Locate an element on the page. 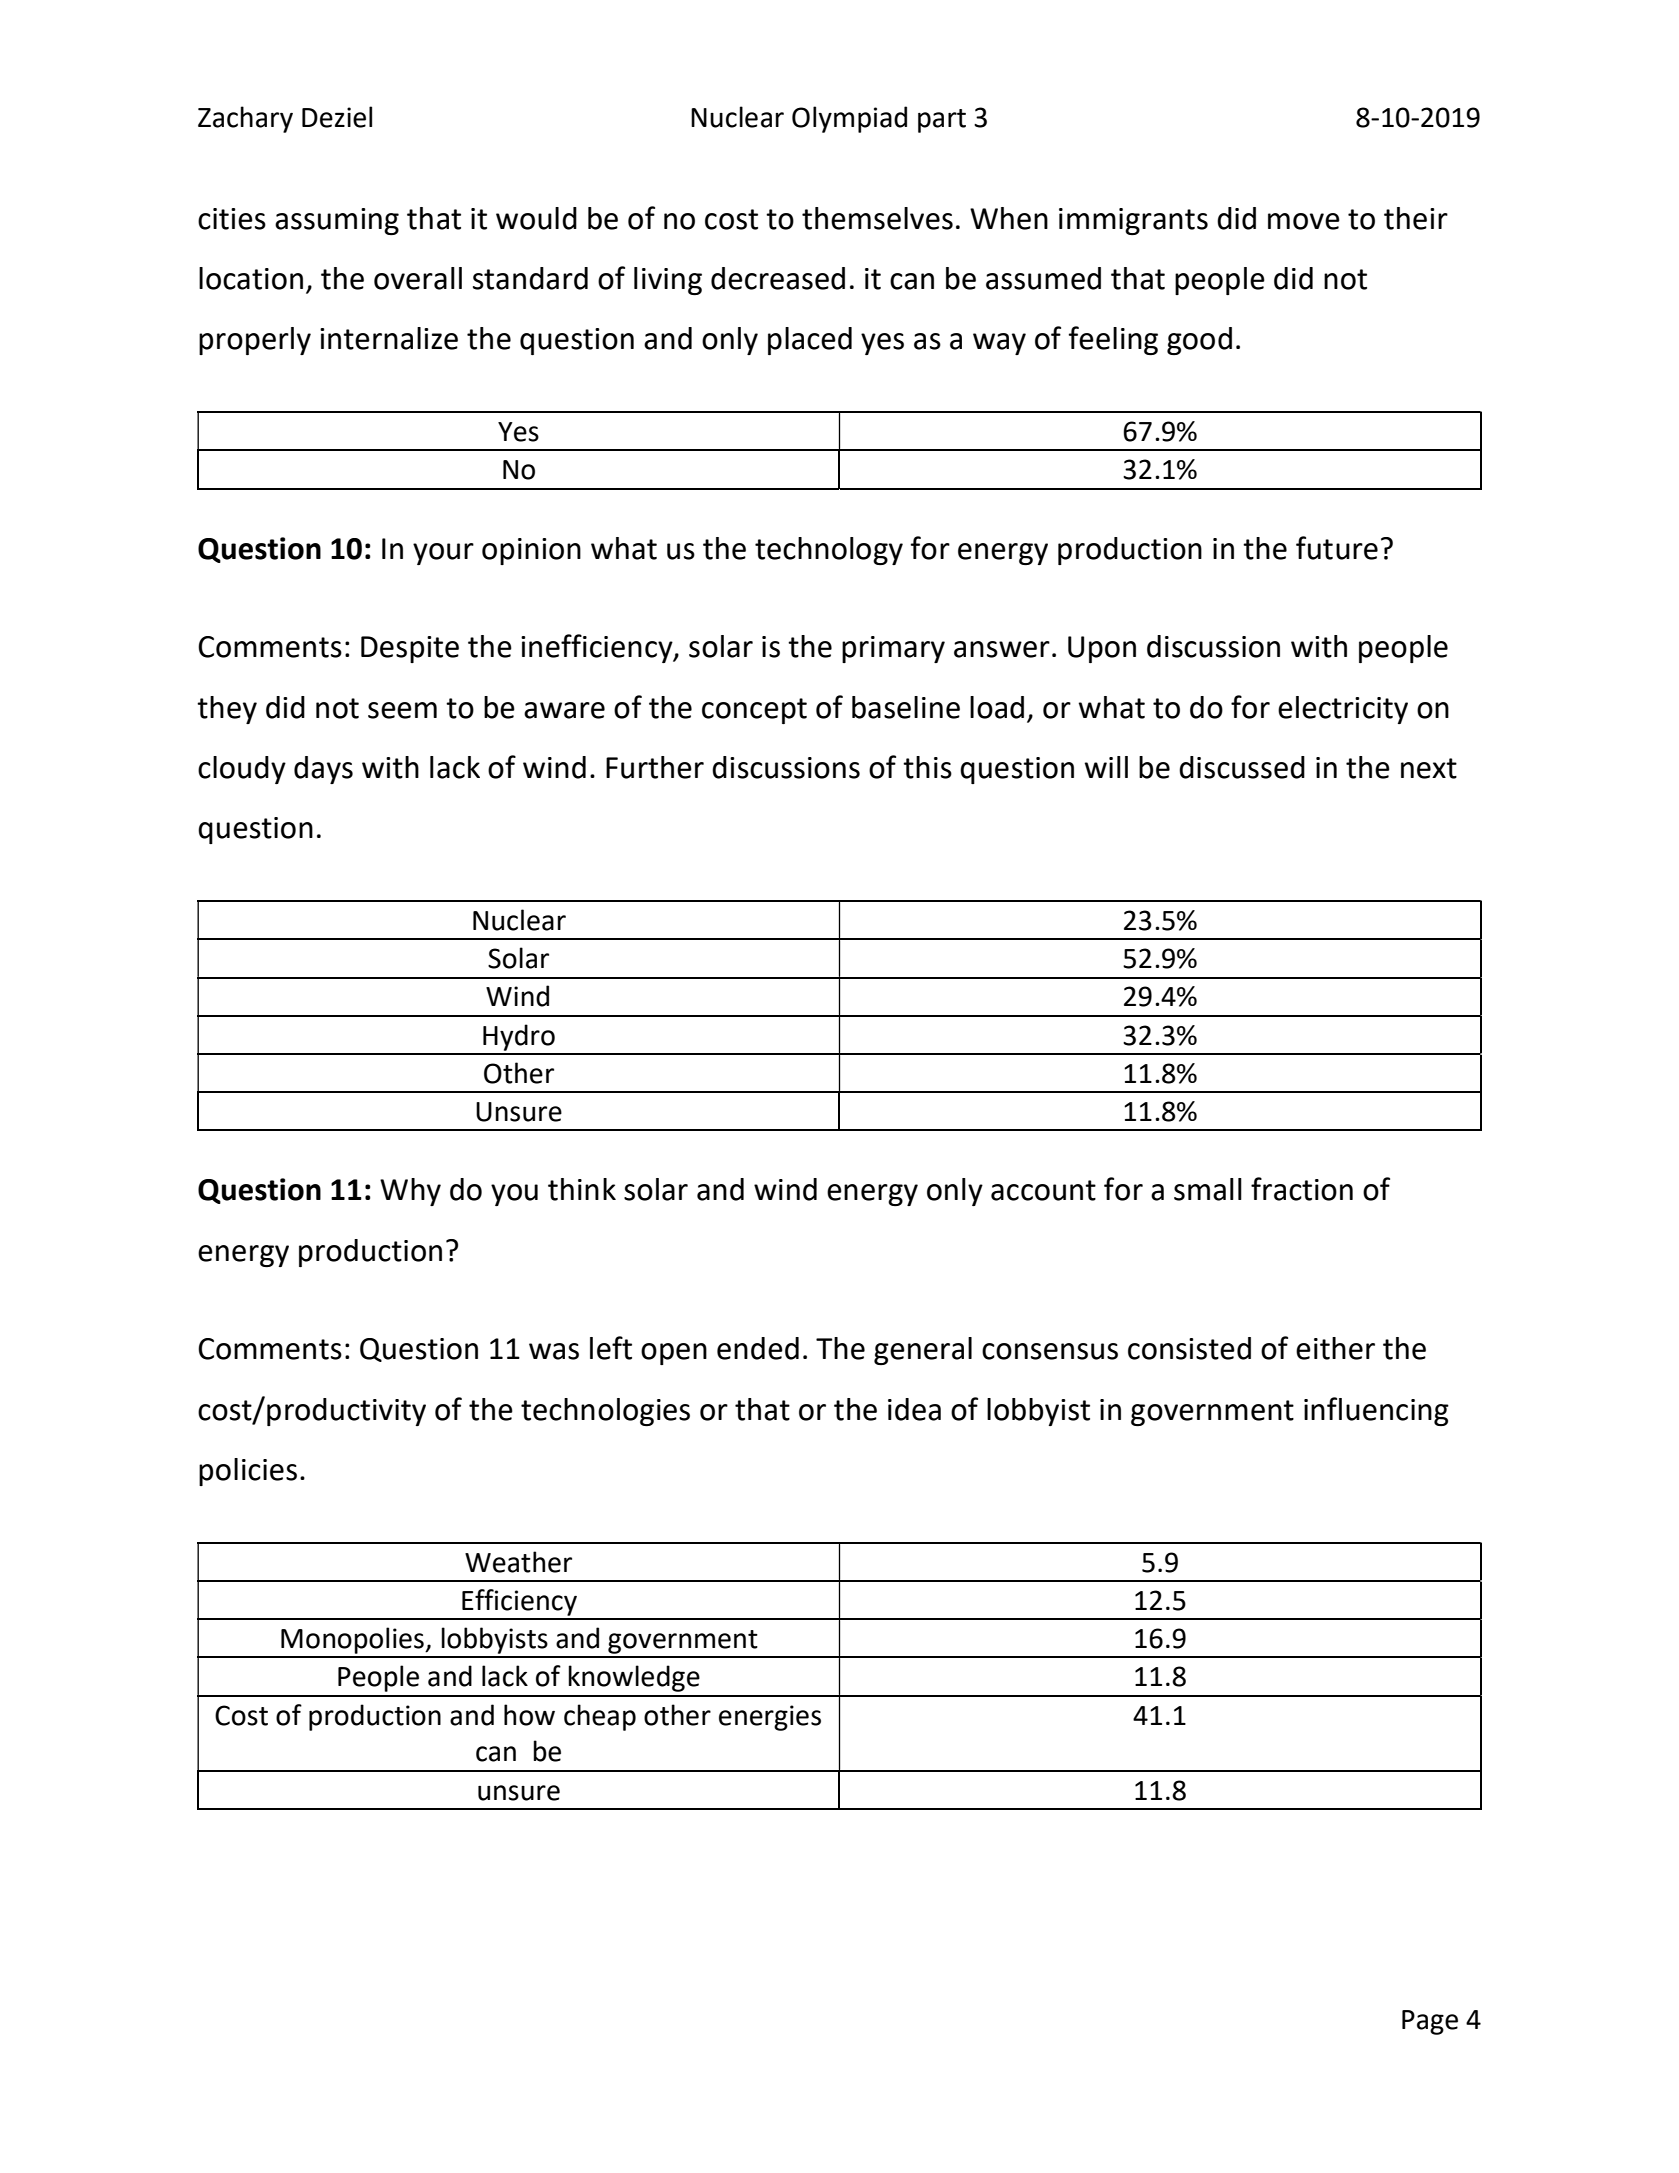 Image resolution: width=1679 pixels, height=2173 pixels. days is located at coordinates (323, 770).
